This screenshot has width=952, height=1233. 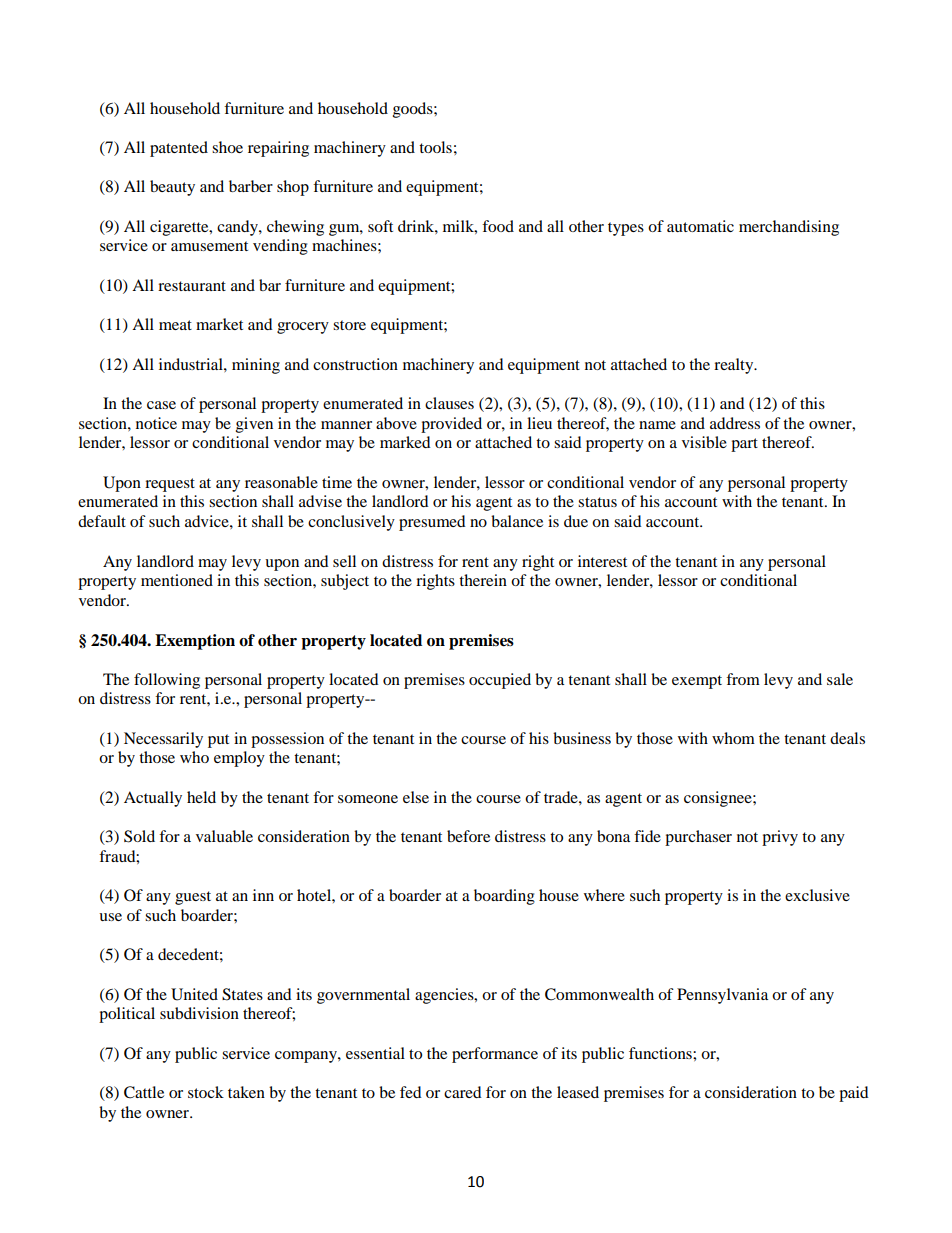 I want to click on tools, so click(x=435, y=147).
